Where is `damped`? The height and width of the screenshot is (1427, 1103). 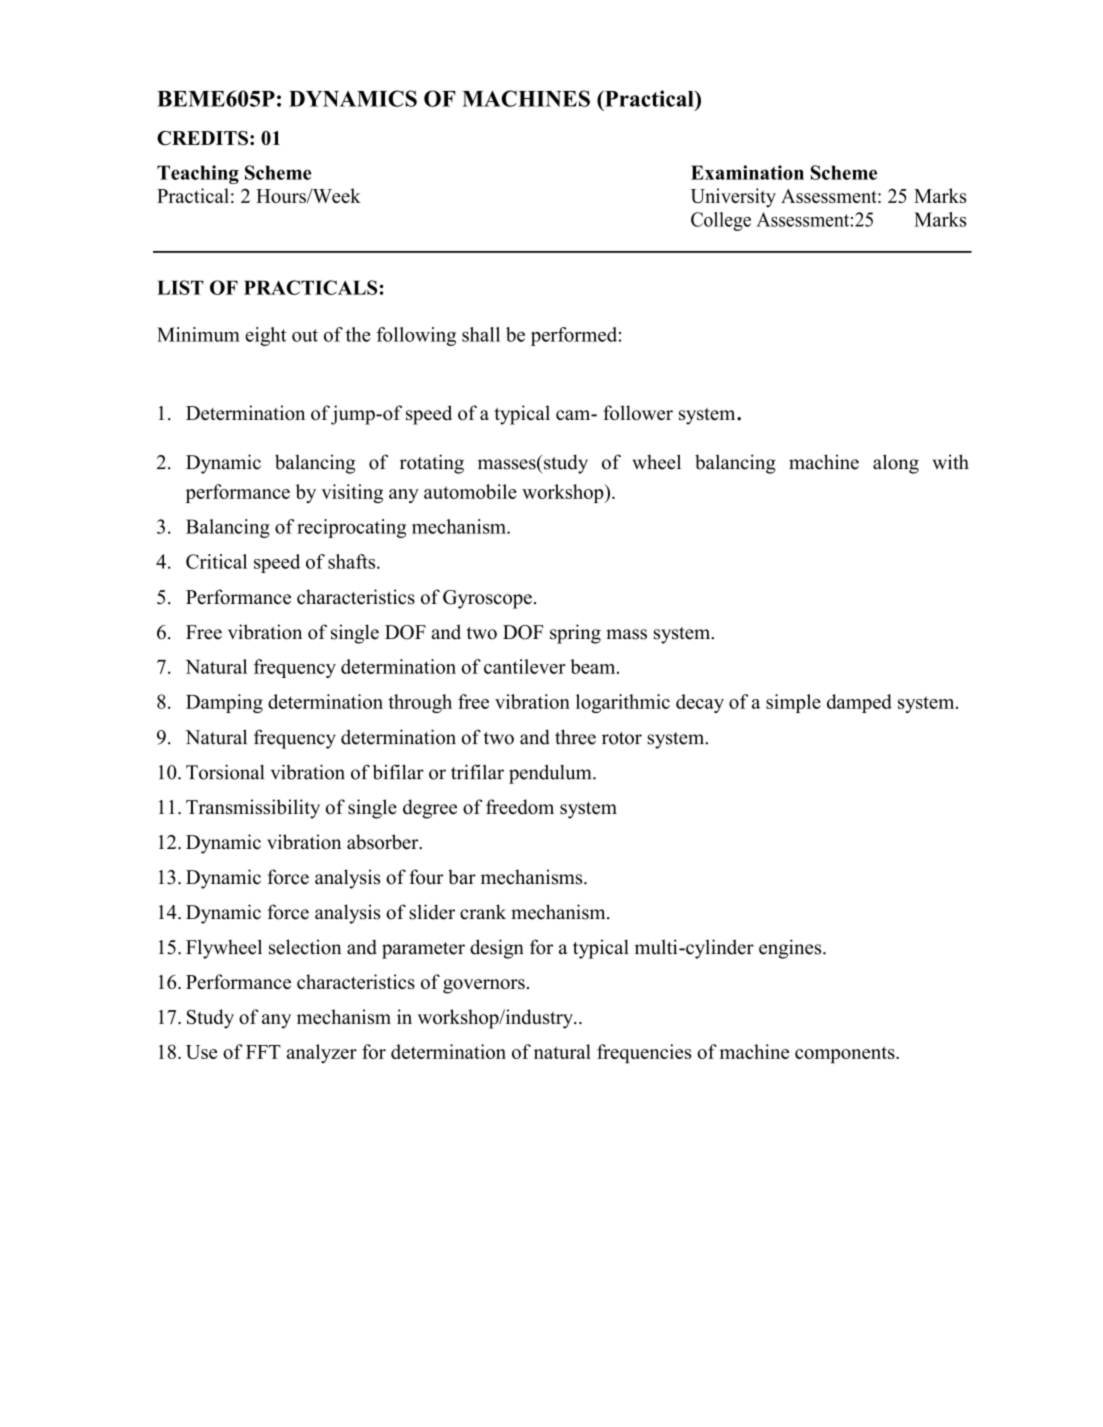 damped is located at coordinates (859, 703).
